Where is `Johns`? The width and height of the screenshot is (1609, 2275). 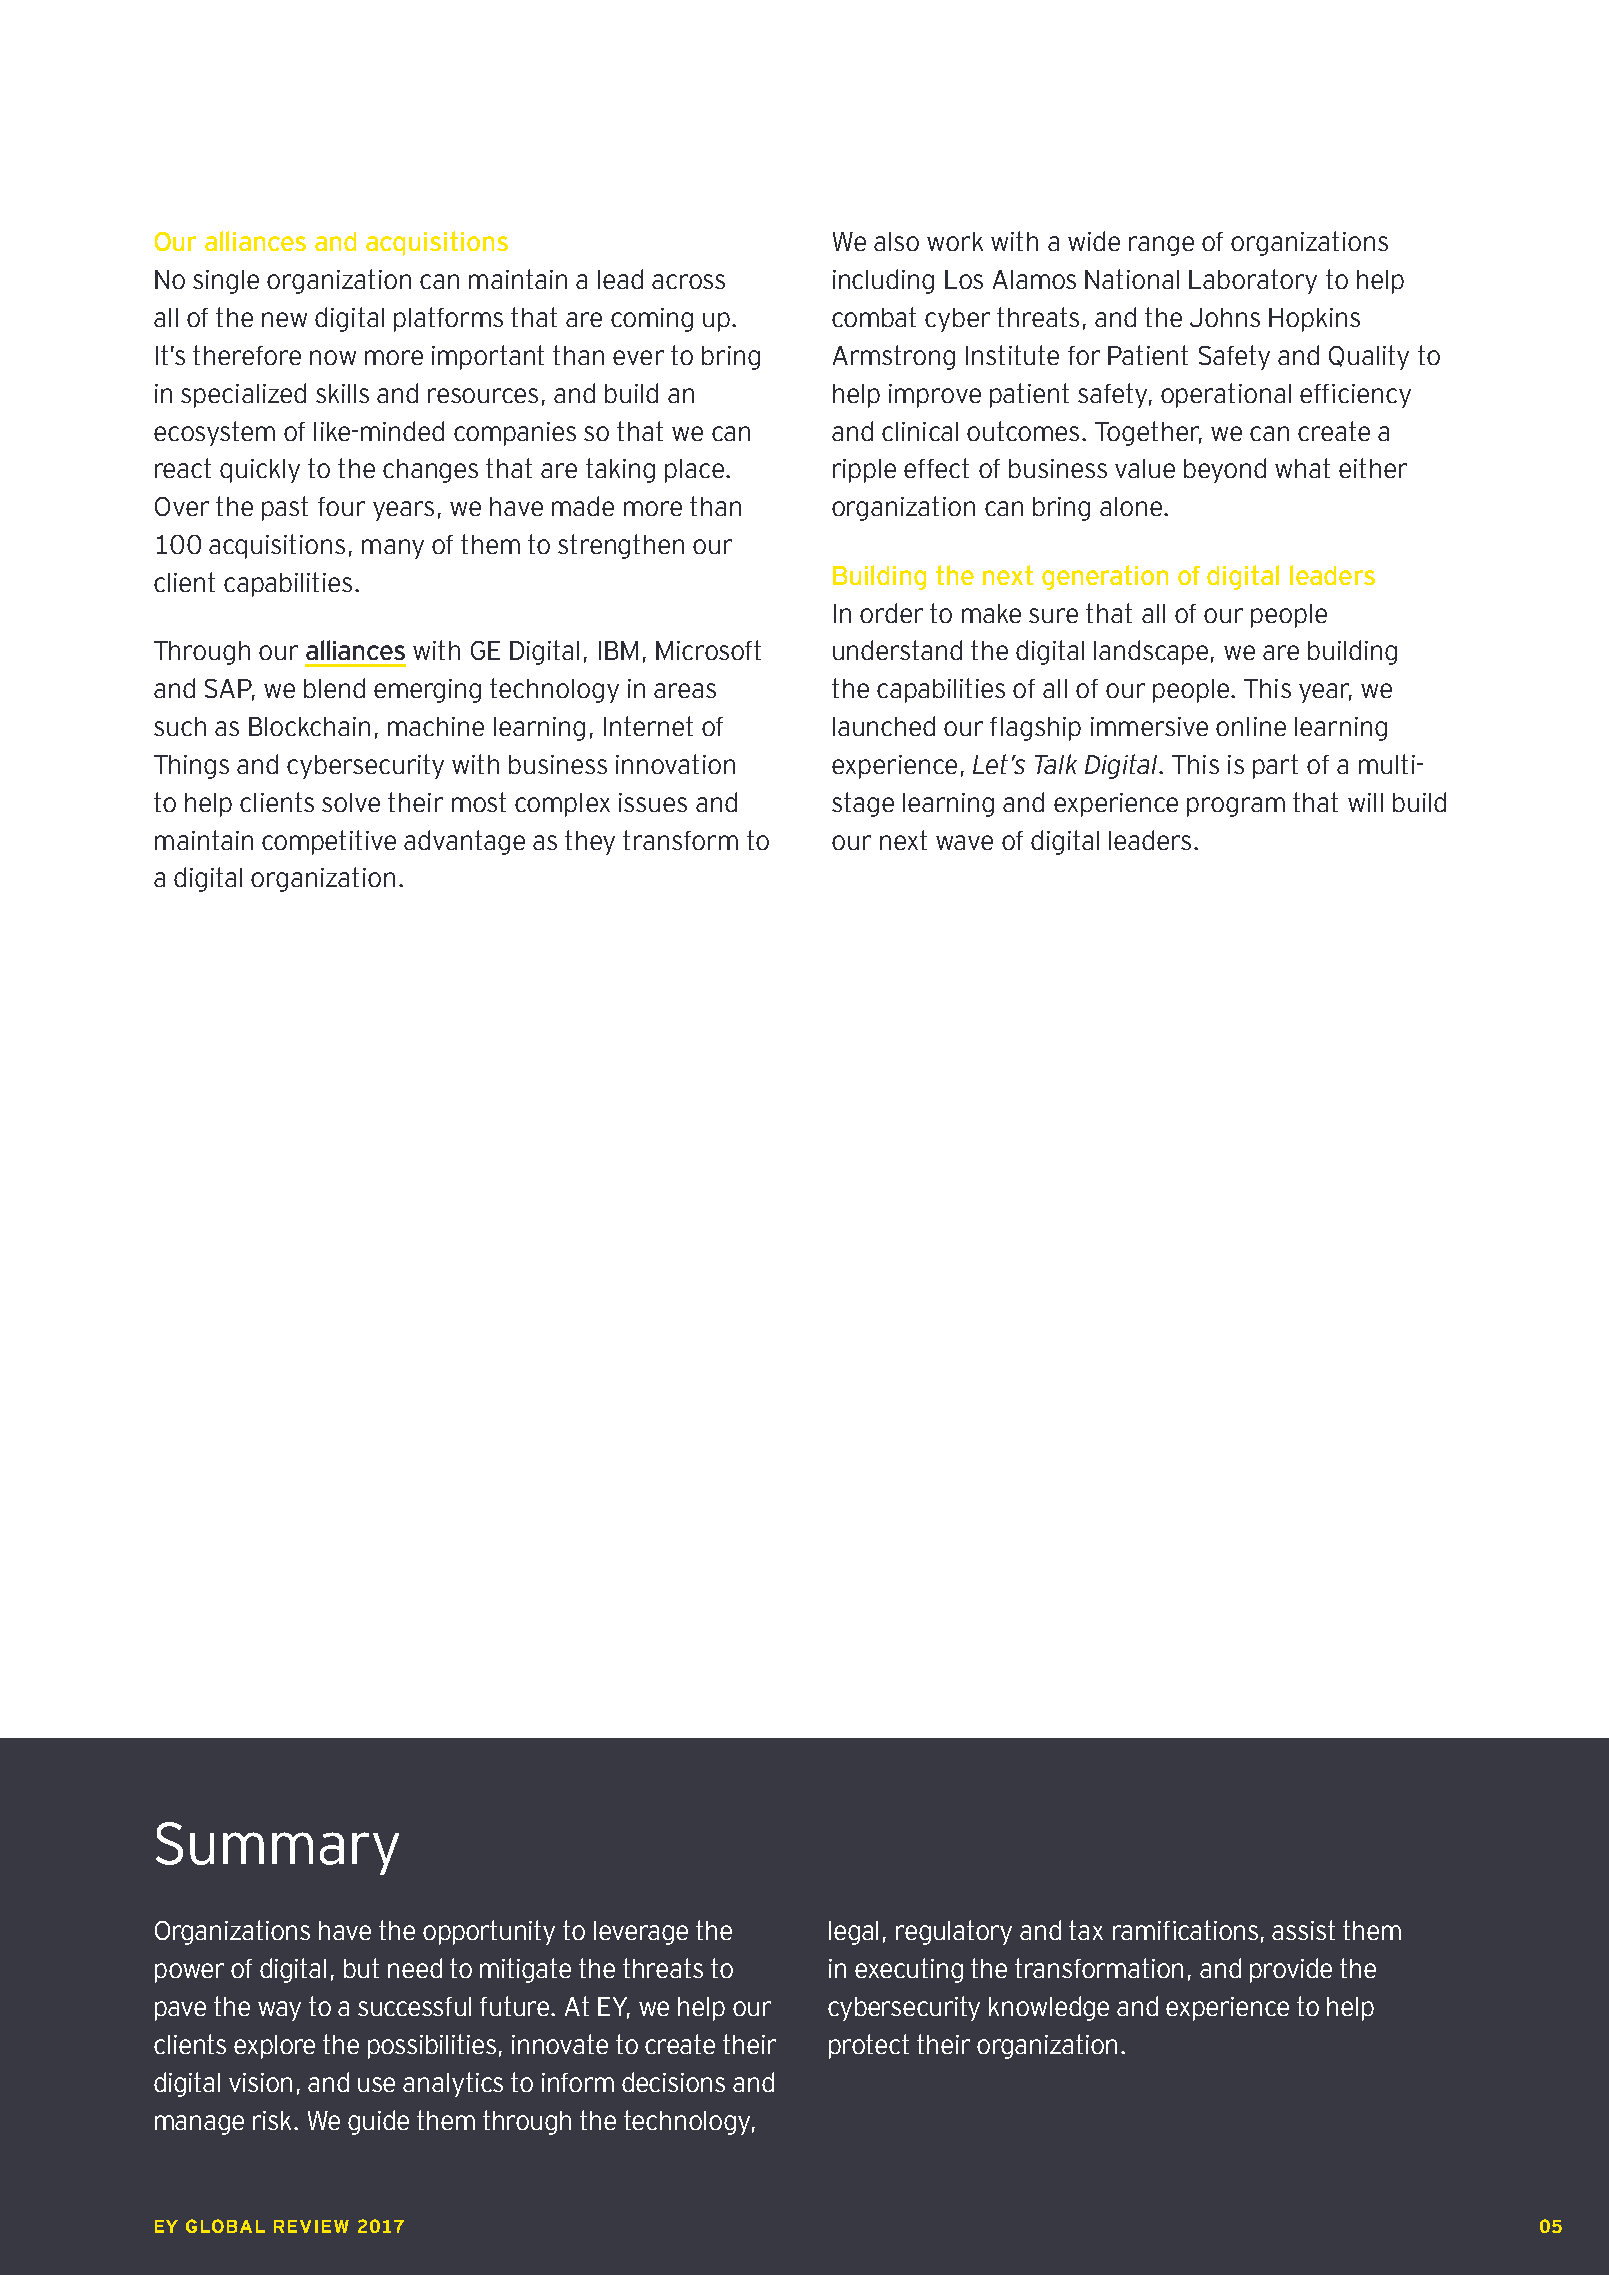
Johns is located at coordinates (1225, 317).
